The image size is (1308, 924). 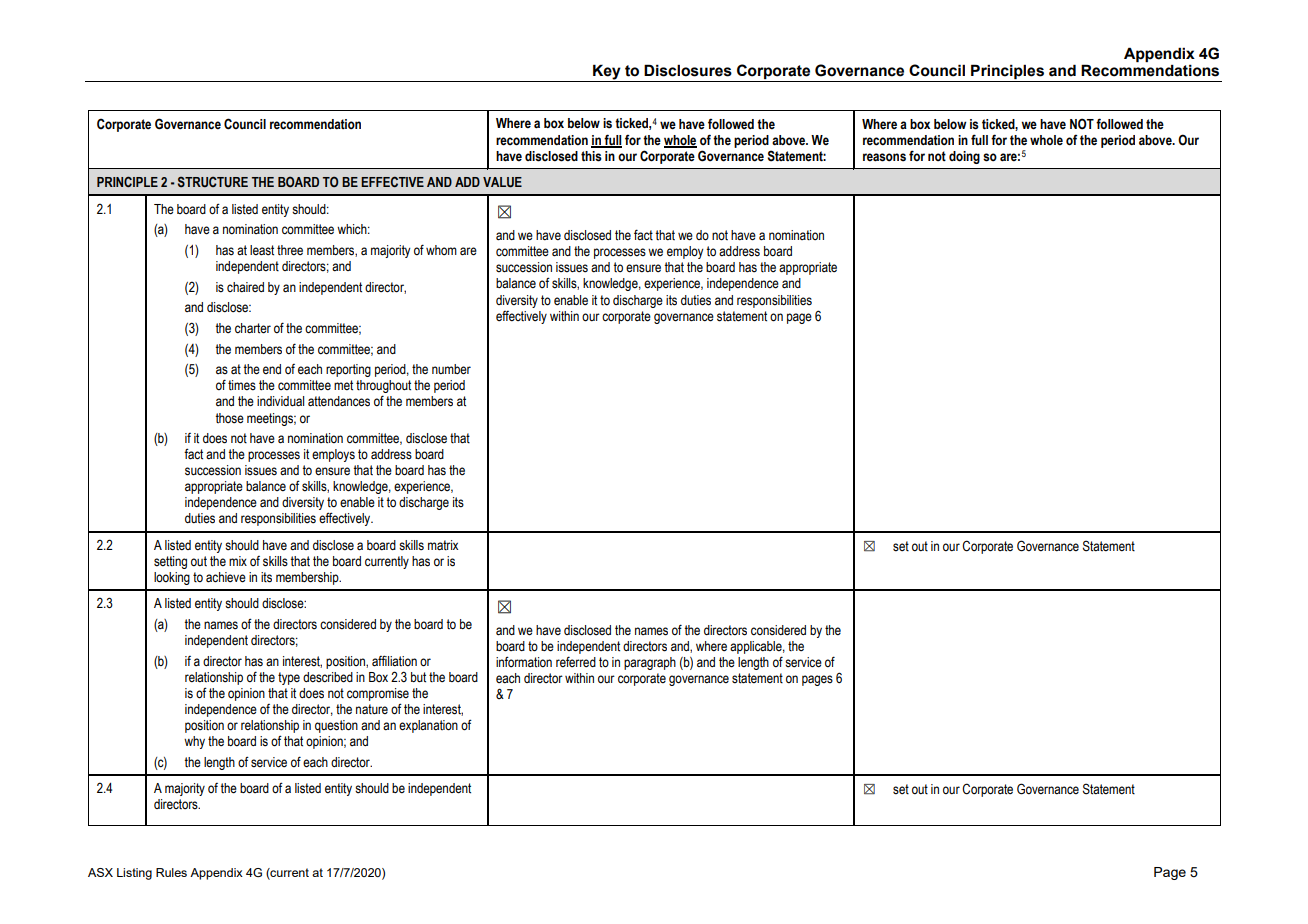 I want to click on Rules, so click(x=171, y=872).
